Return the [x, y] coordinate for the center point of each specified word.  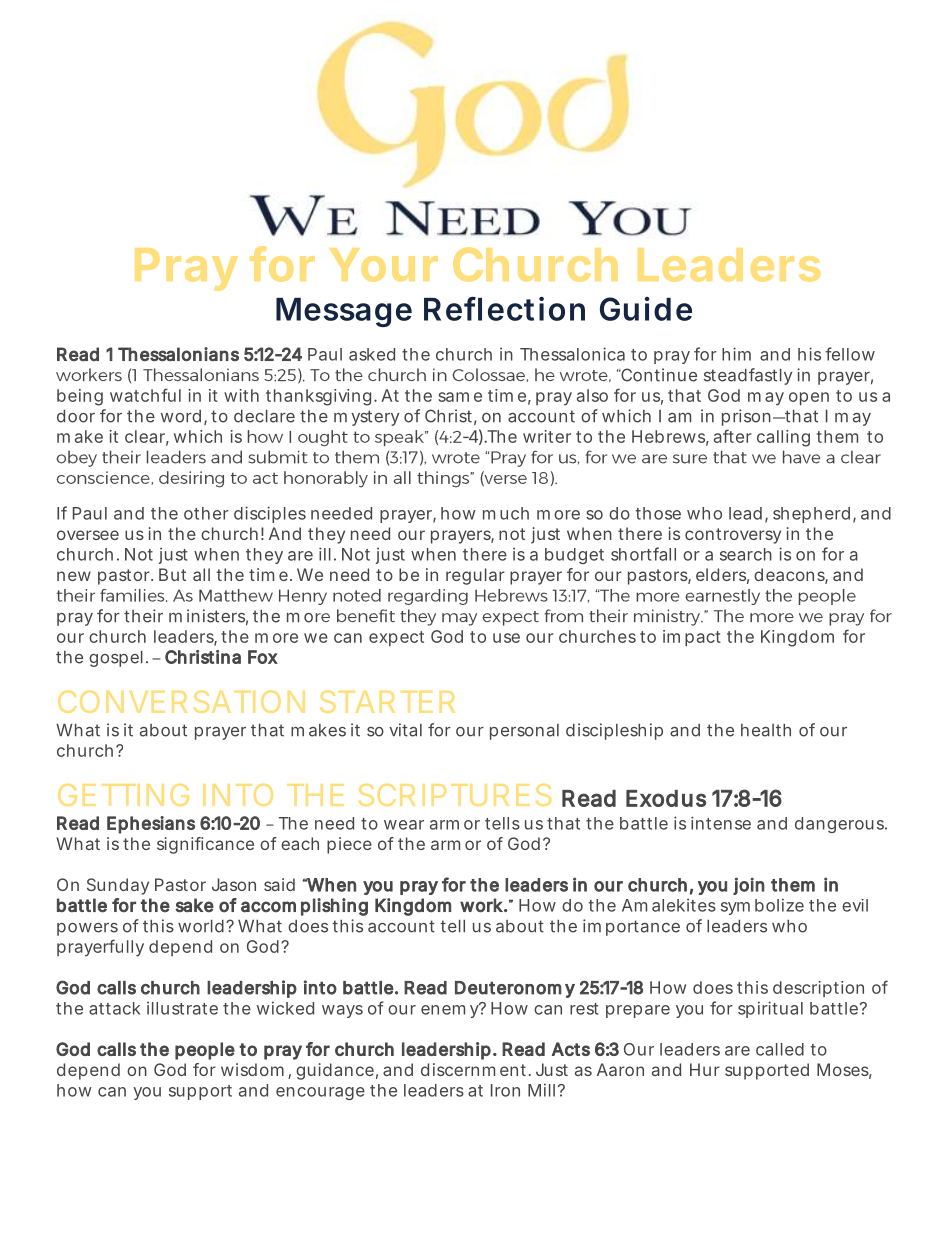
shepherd [811, 515]
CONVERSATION [180, 701]
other [206, 513]
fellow [850, 354]
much [506, 513]
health [766, 730]
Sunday [118, 886]
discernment [473, 1069]
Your [384, 265]
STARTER [387, 701]
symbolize [762, 906]
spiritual [770, 1009]
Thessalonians [178, 354]
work [481, 905]
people [205, 1051]
